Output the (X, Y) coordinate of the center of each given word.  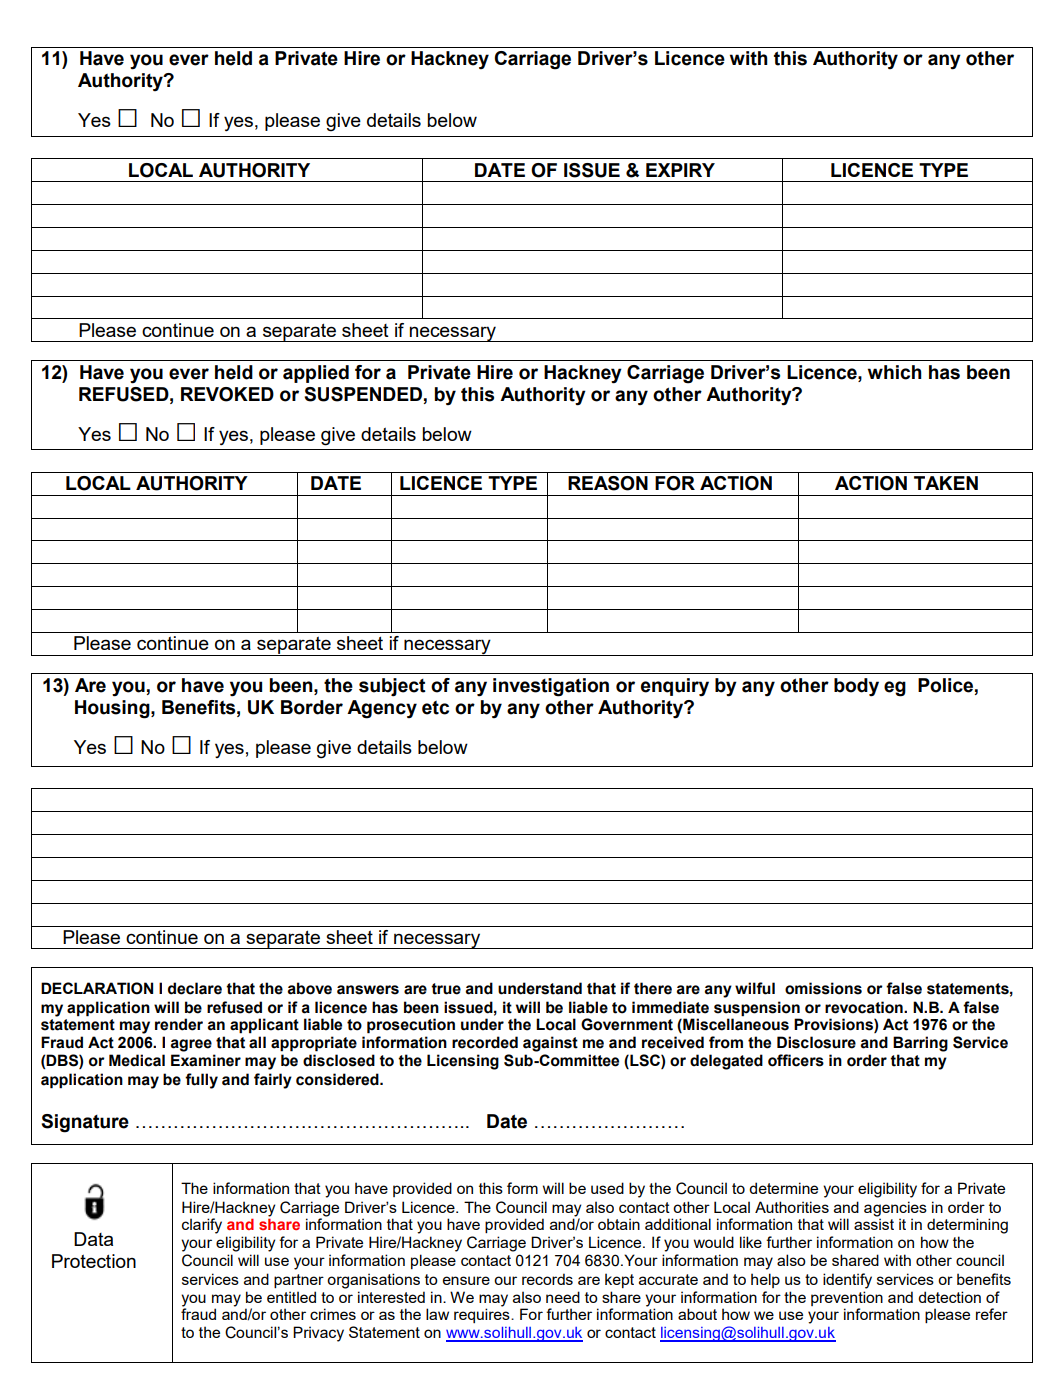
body (856, 687)
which (895, 372)
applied (316, 374)
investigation (551, 687)
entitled (291, 1297)
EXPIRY (680, 170)
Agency (382, 709)
